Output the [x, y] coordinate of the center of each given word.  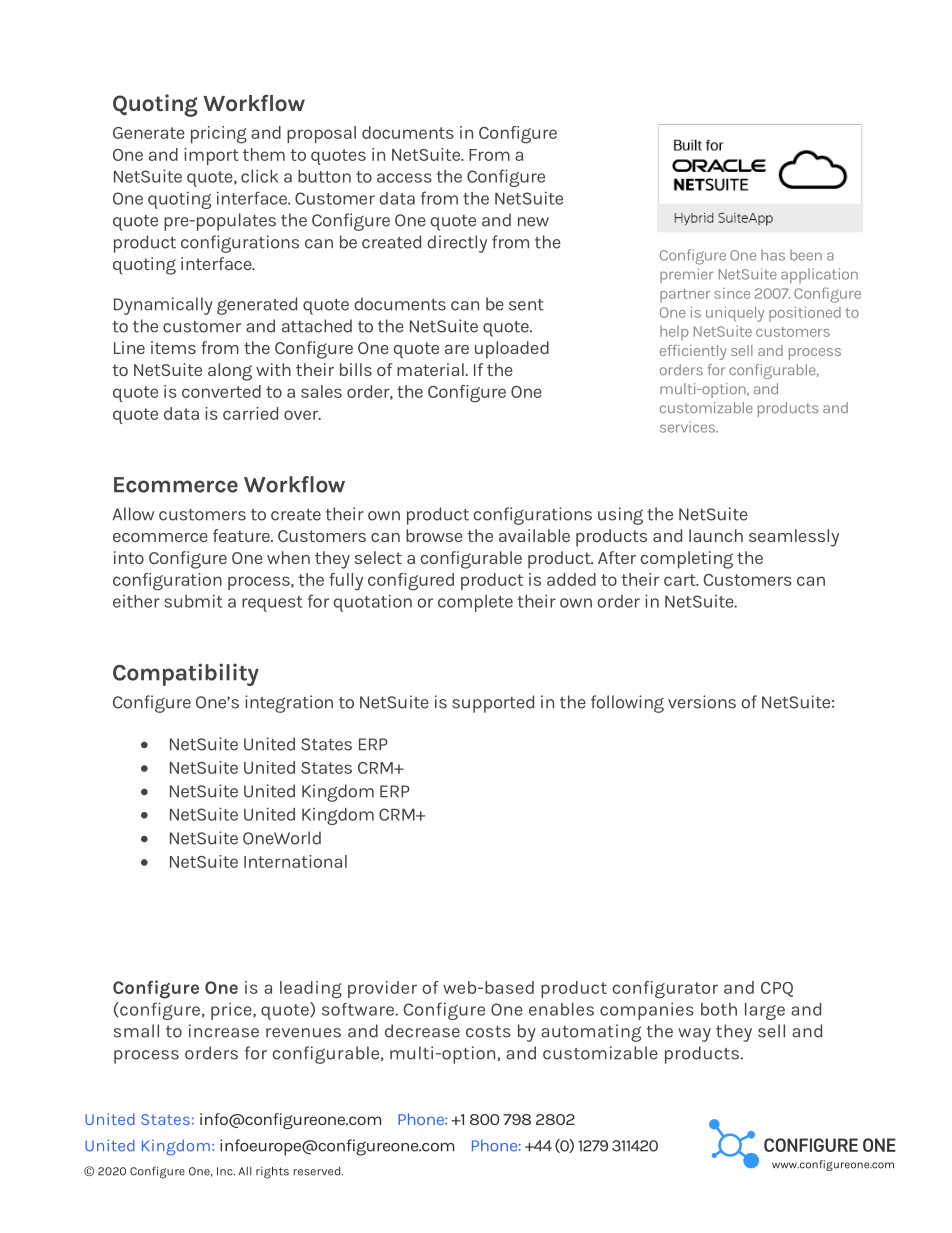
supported [493, 704]
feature [242, 535]
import [211, 156]
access [404, 178]
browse [434, 535]
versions [702, 702]
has [773, 255]
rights [272, 1172]
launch [716, 535]
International [295, 861]
